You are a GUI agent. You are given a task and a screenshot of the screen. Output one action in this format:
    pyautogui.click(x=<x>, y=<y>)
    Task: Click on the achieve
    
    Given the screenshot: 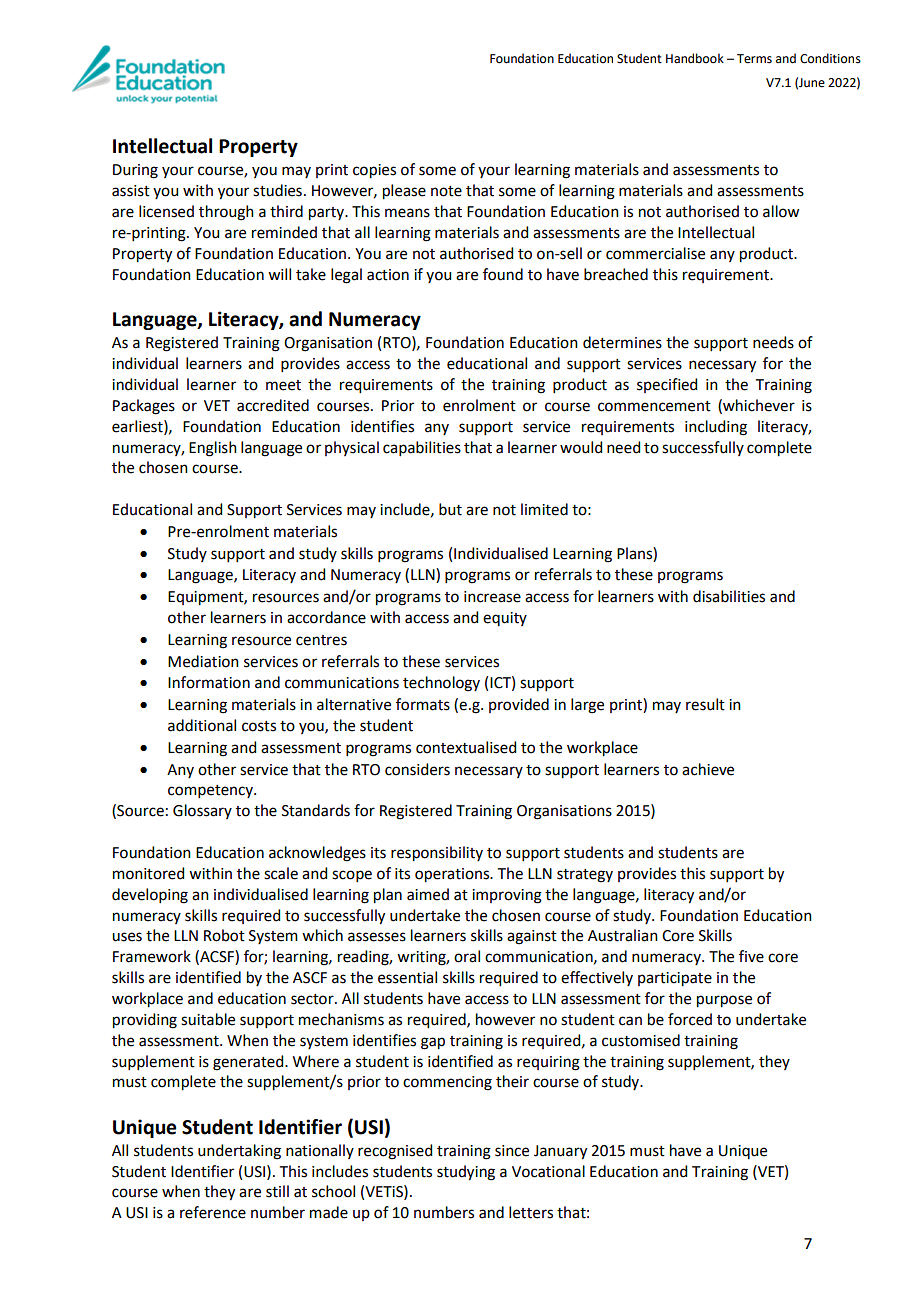 What is the action you would take?
    pyautogui.click(x=708, y=769)
